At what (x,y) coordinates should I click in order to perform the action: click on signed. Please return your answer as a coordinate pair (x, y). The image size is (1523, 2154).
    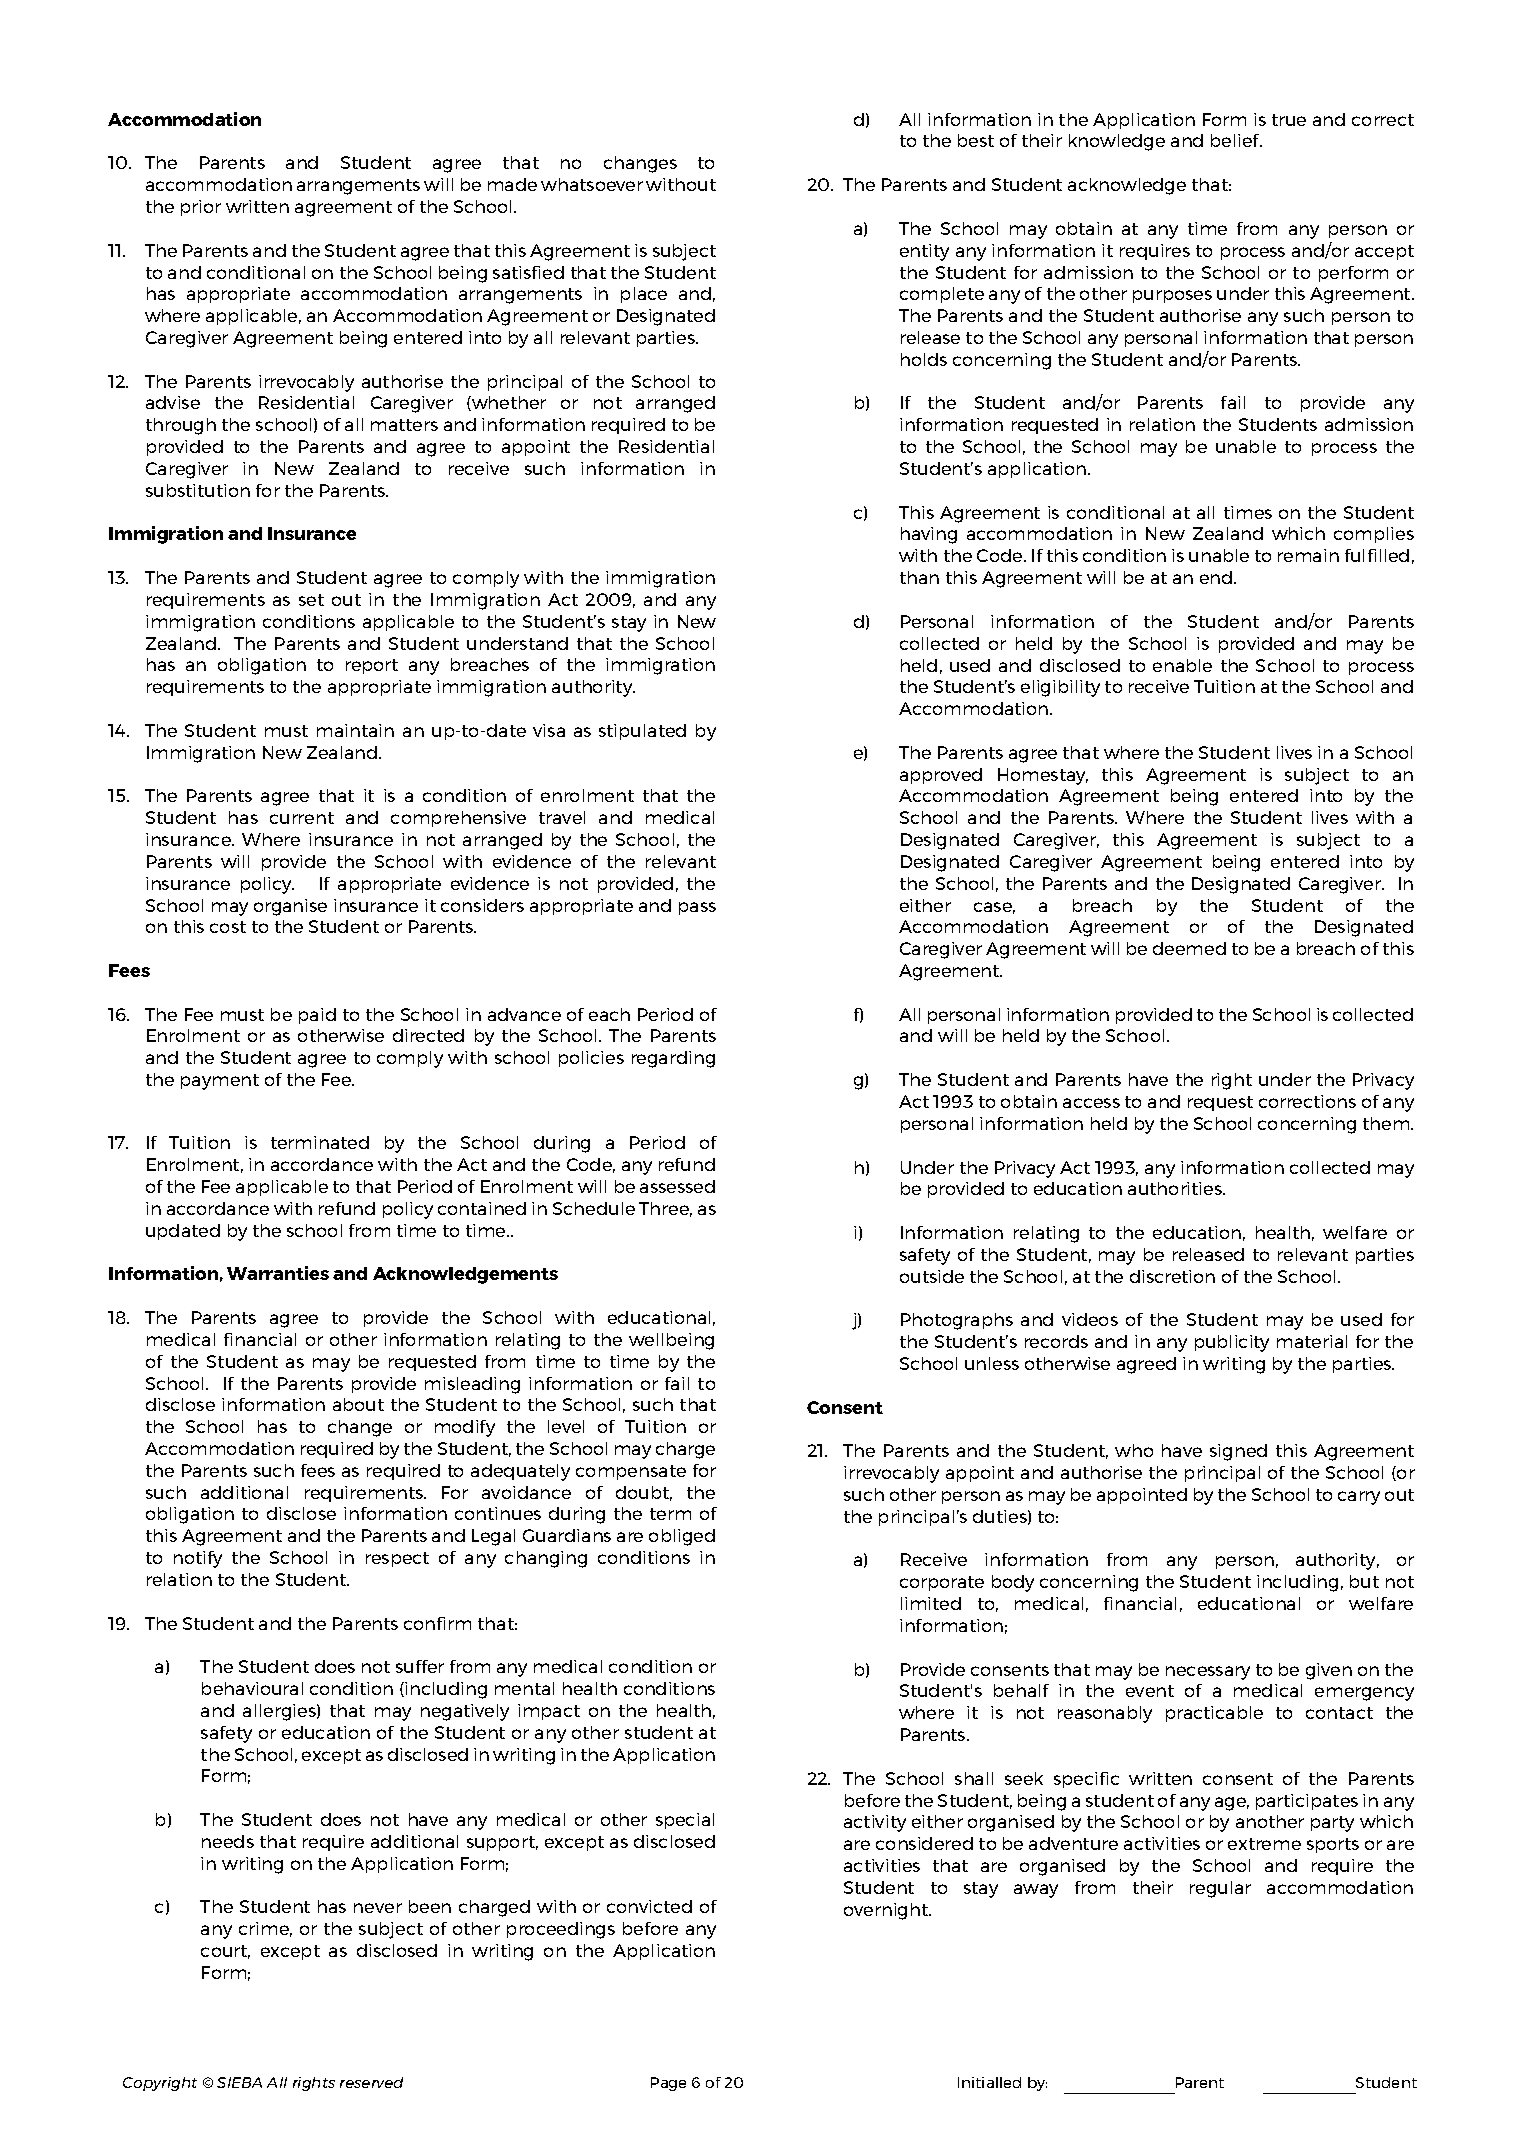
    Looking at the image, I should click on (1238, 1452).
